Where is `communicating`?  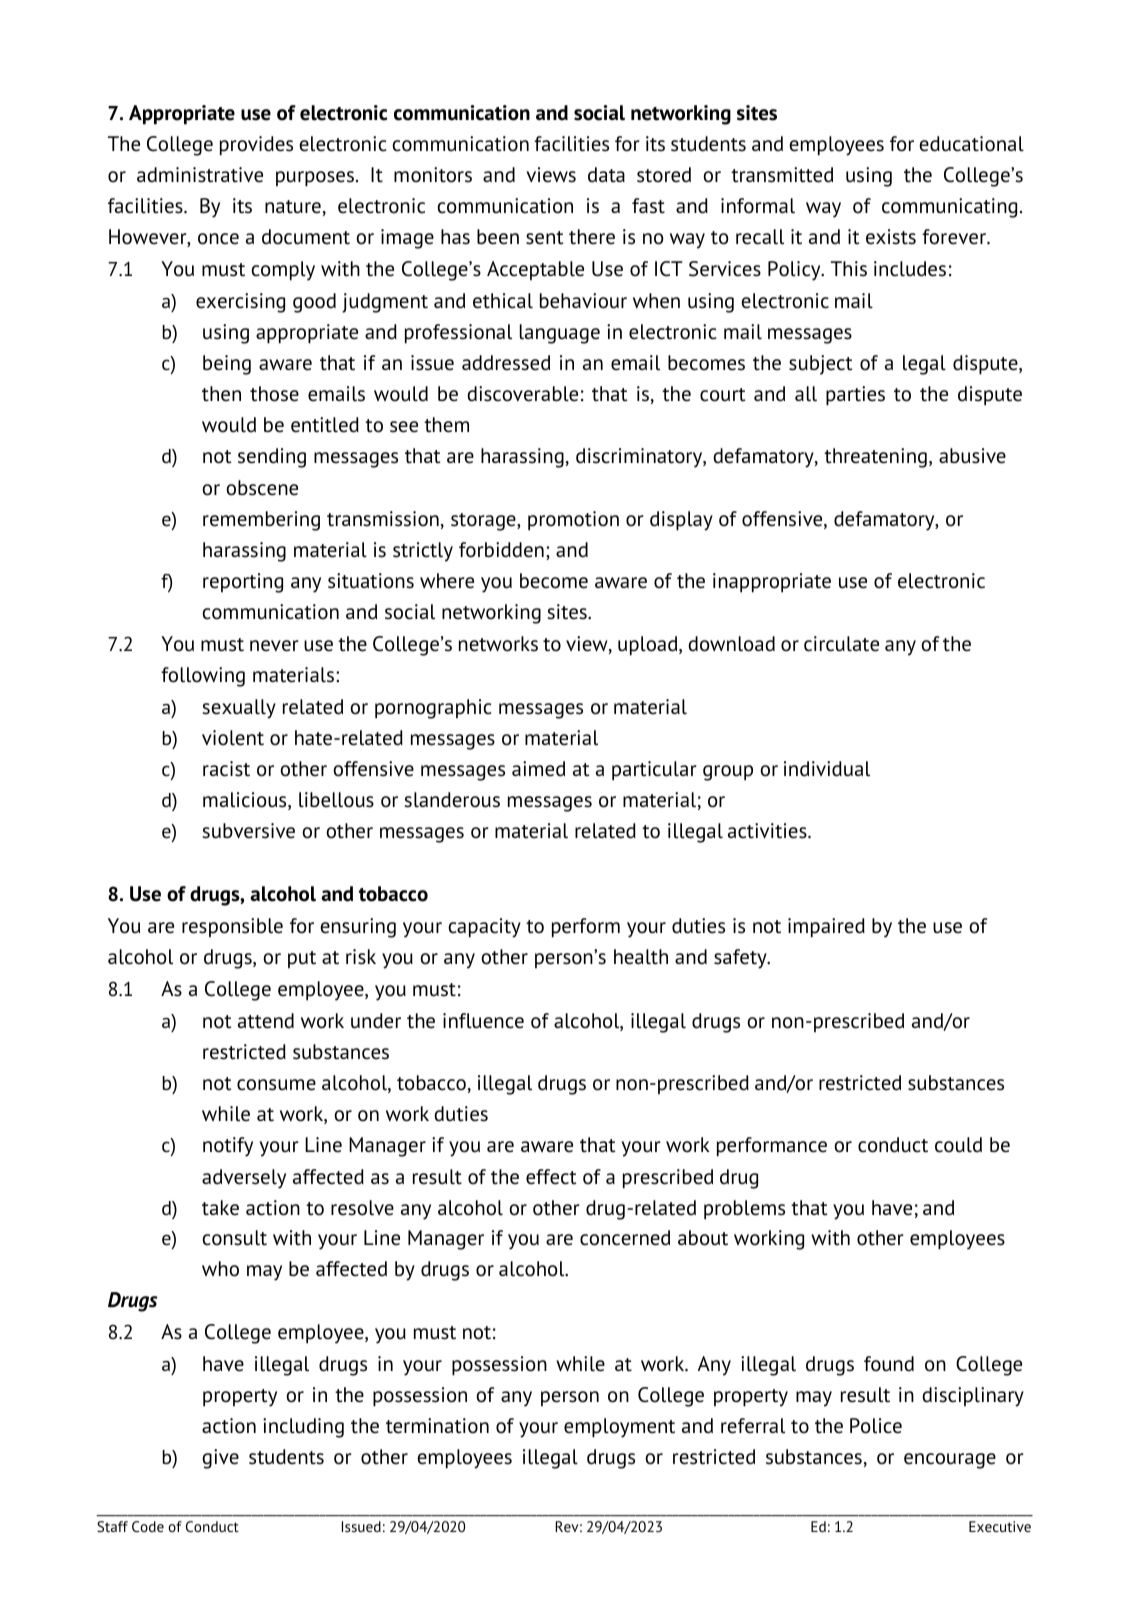
communicating is located at coordinates (949, 208).
